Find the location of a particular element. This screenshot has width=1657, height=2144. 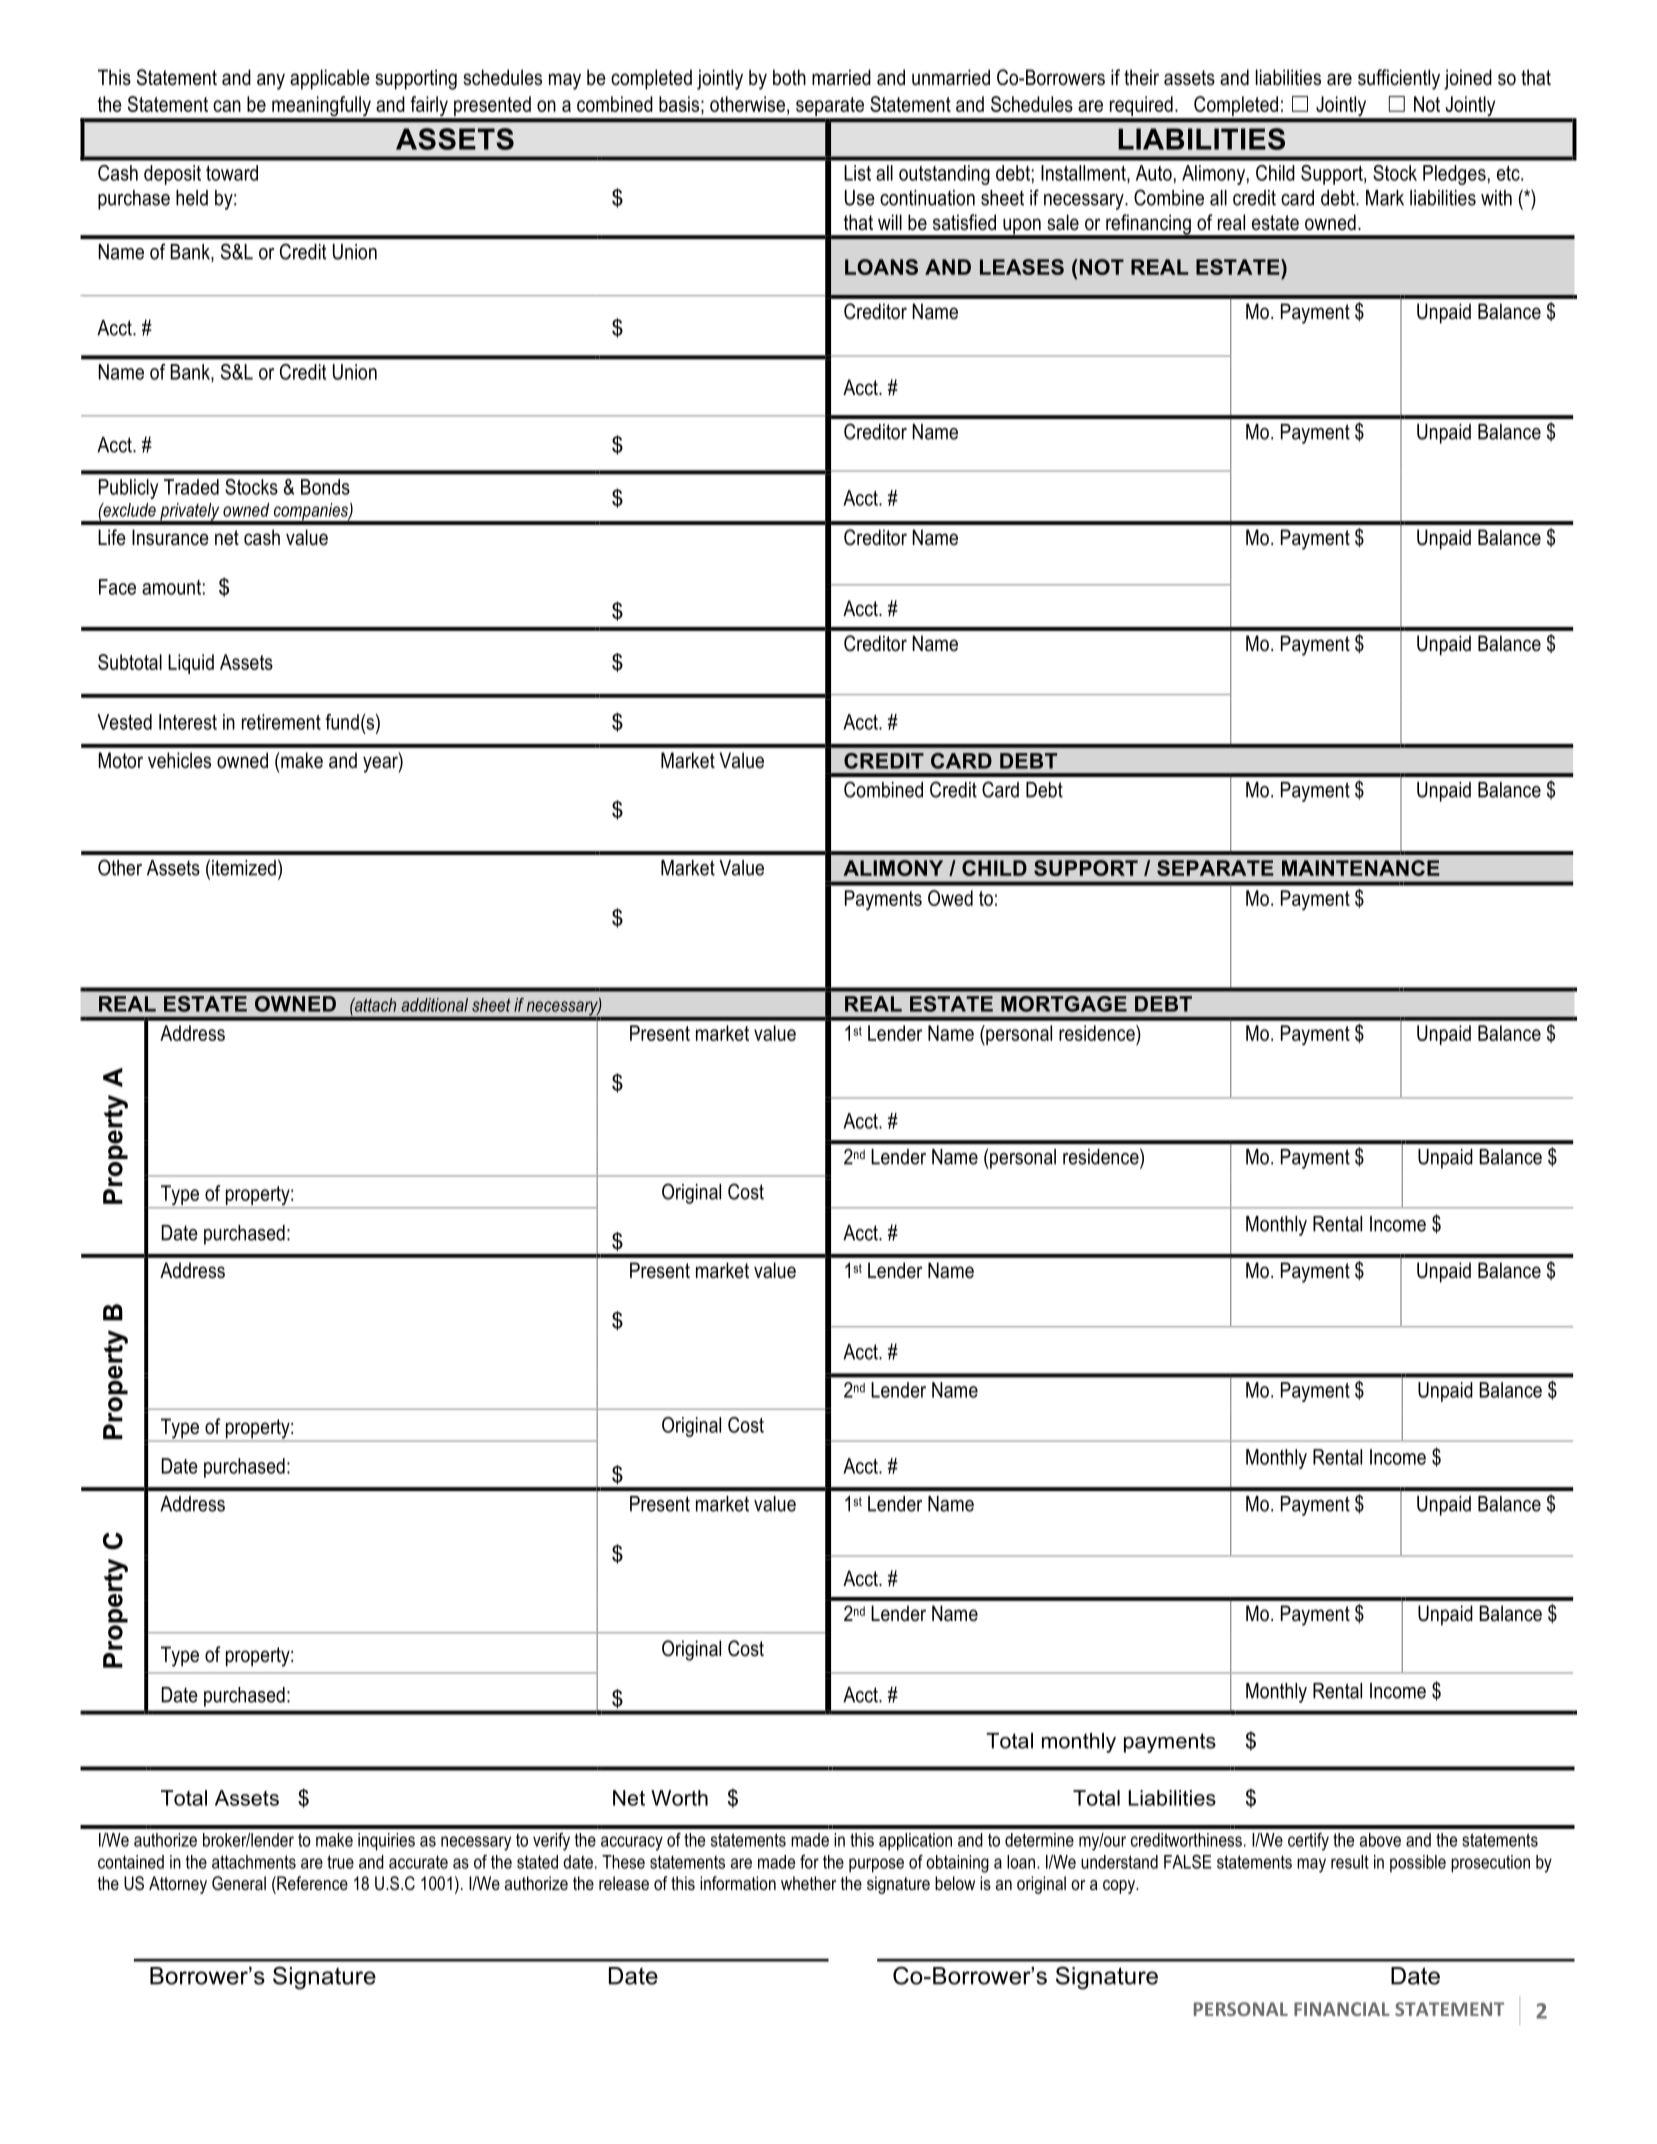

inquiries is located at coordinates (386, 1842).
